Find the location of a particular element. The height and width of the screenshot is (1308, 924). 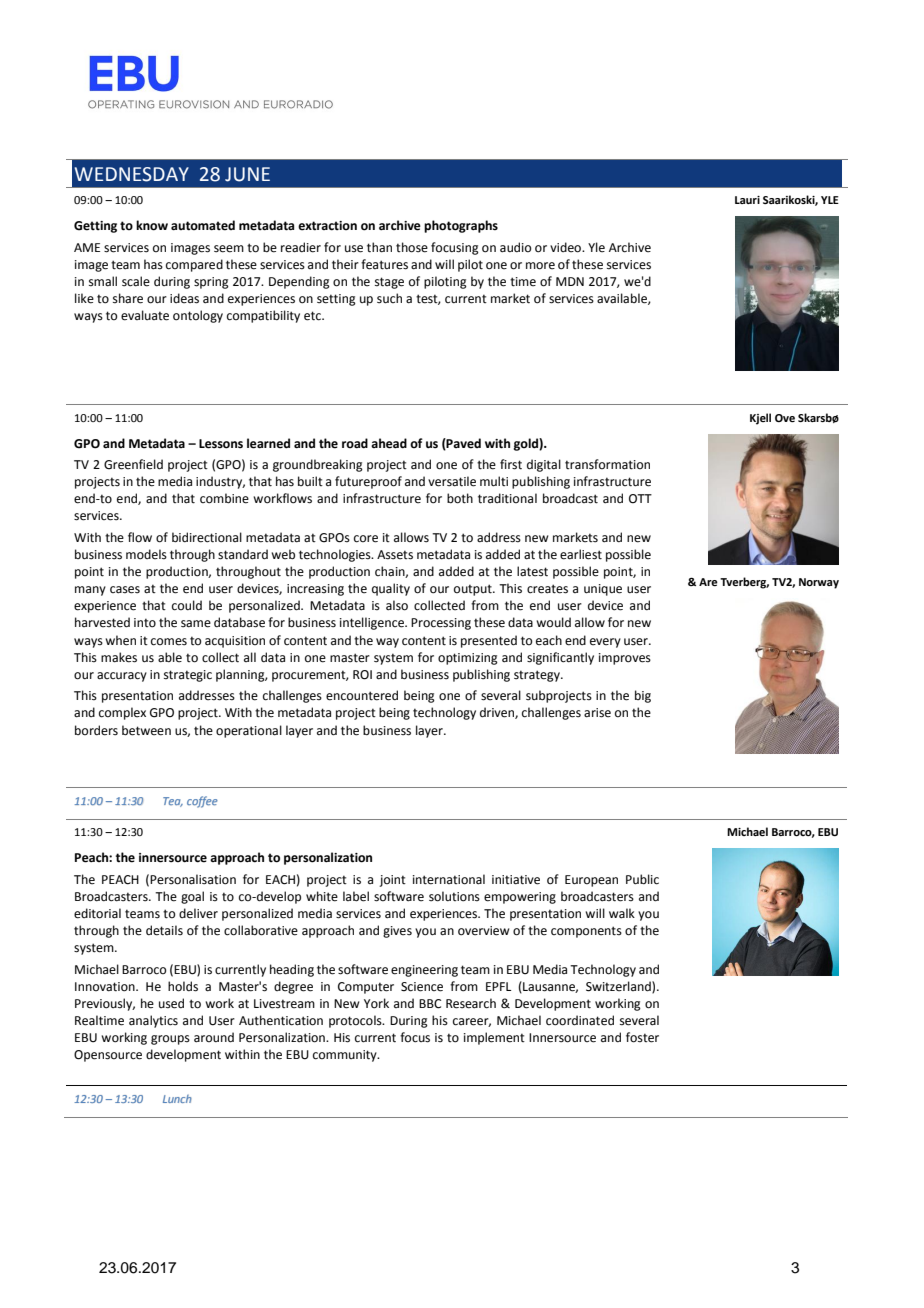

Lauri is located at coordinates (747, 200).
